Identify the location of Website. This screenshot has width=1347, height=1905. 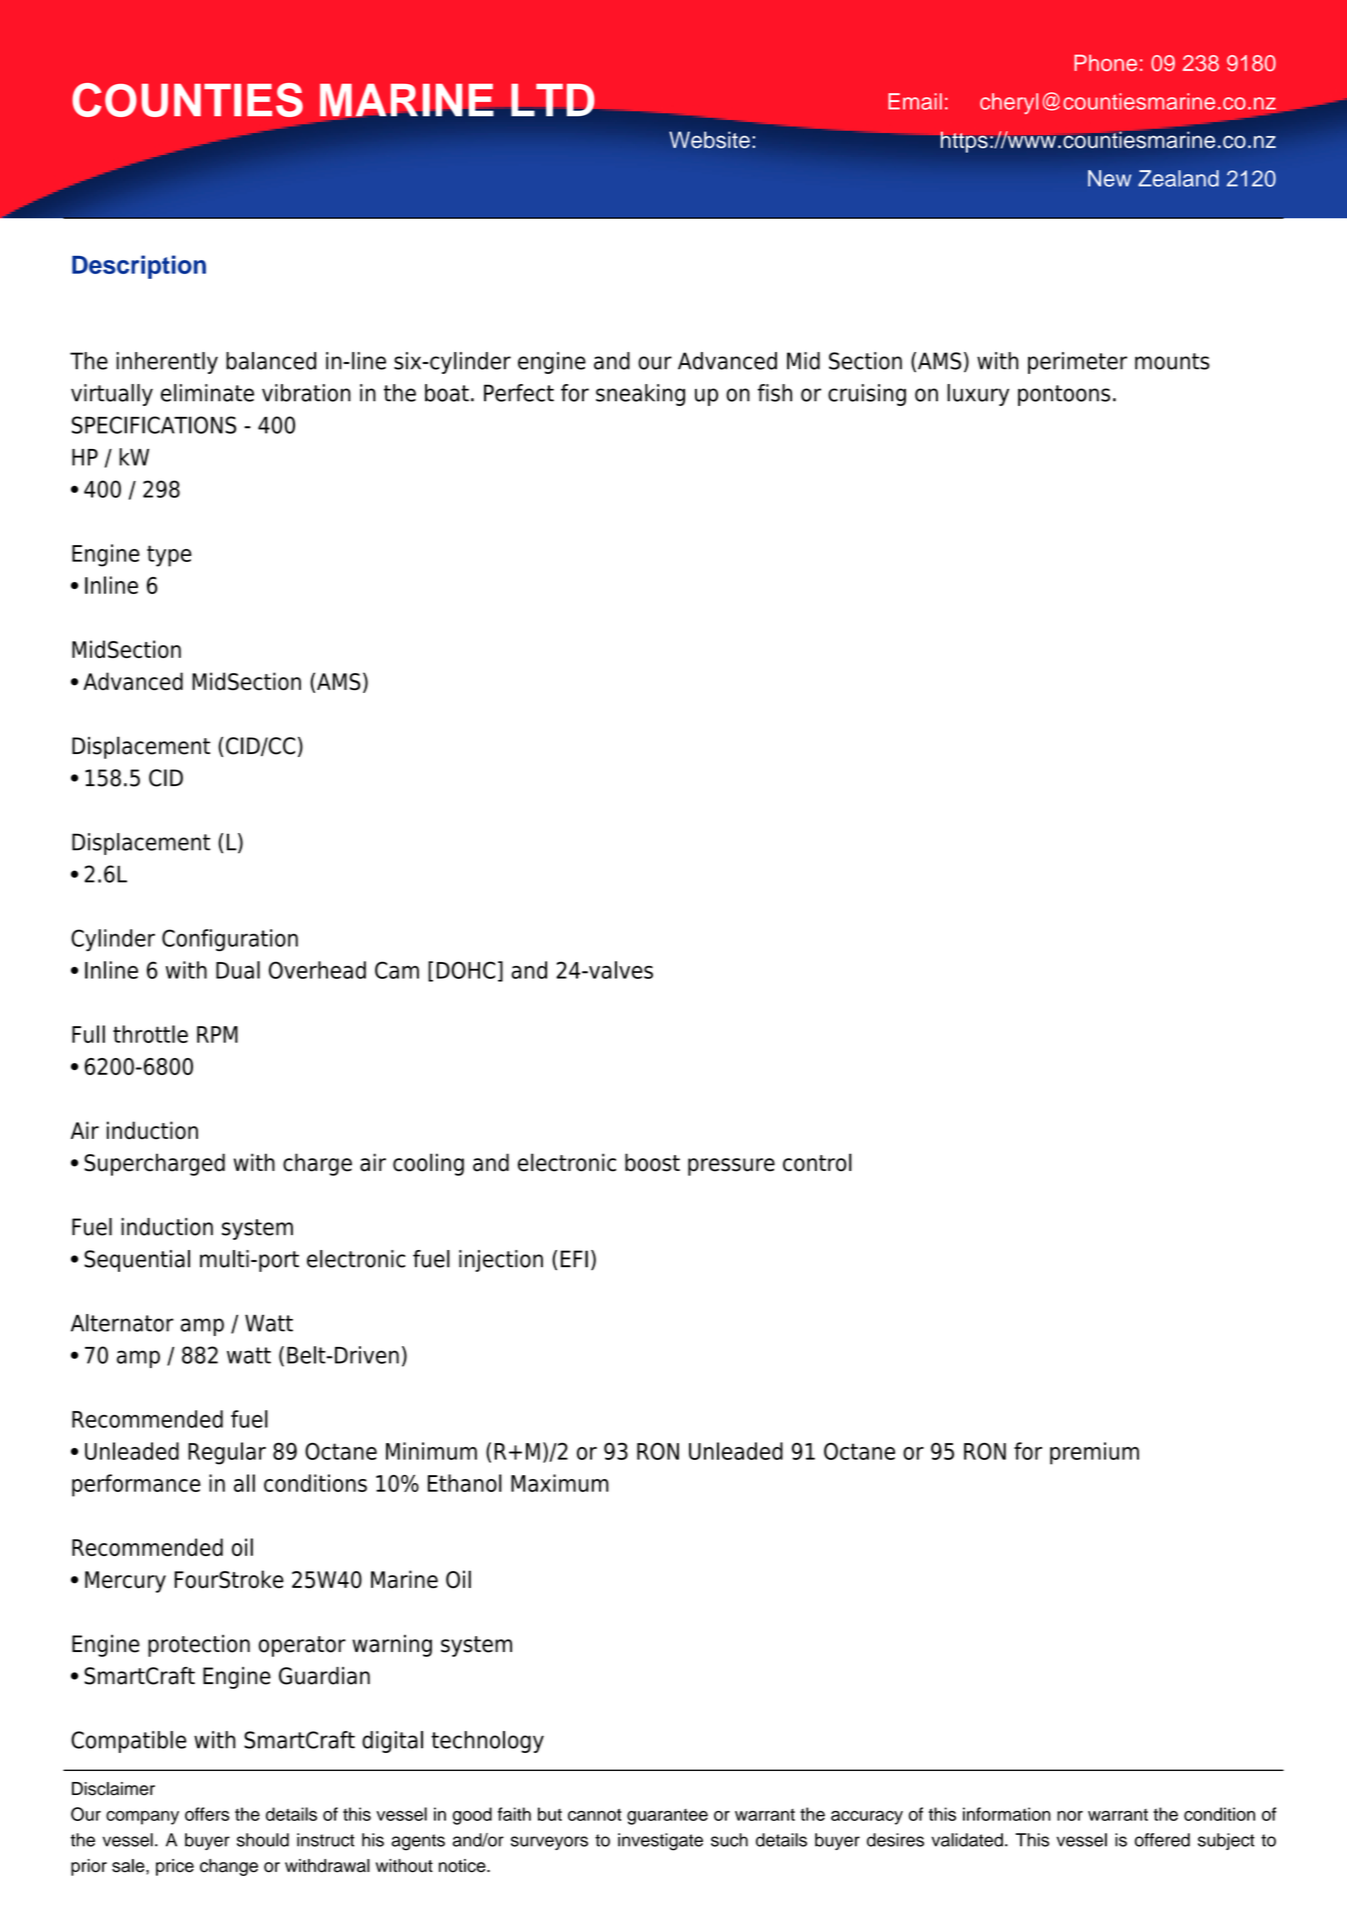
(709, 140).
